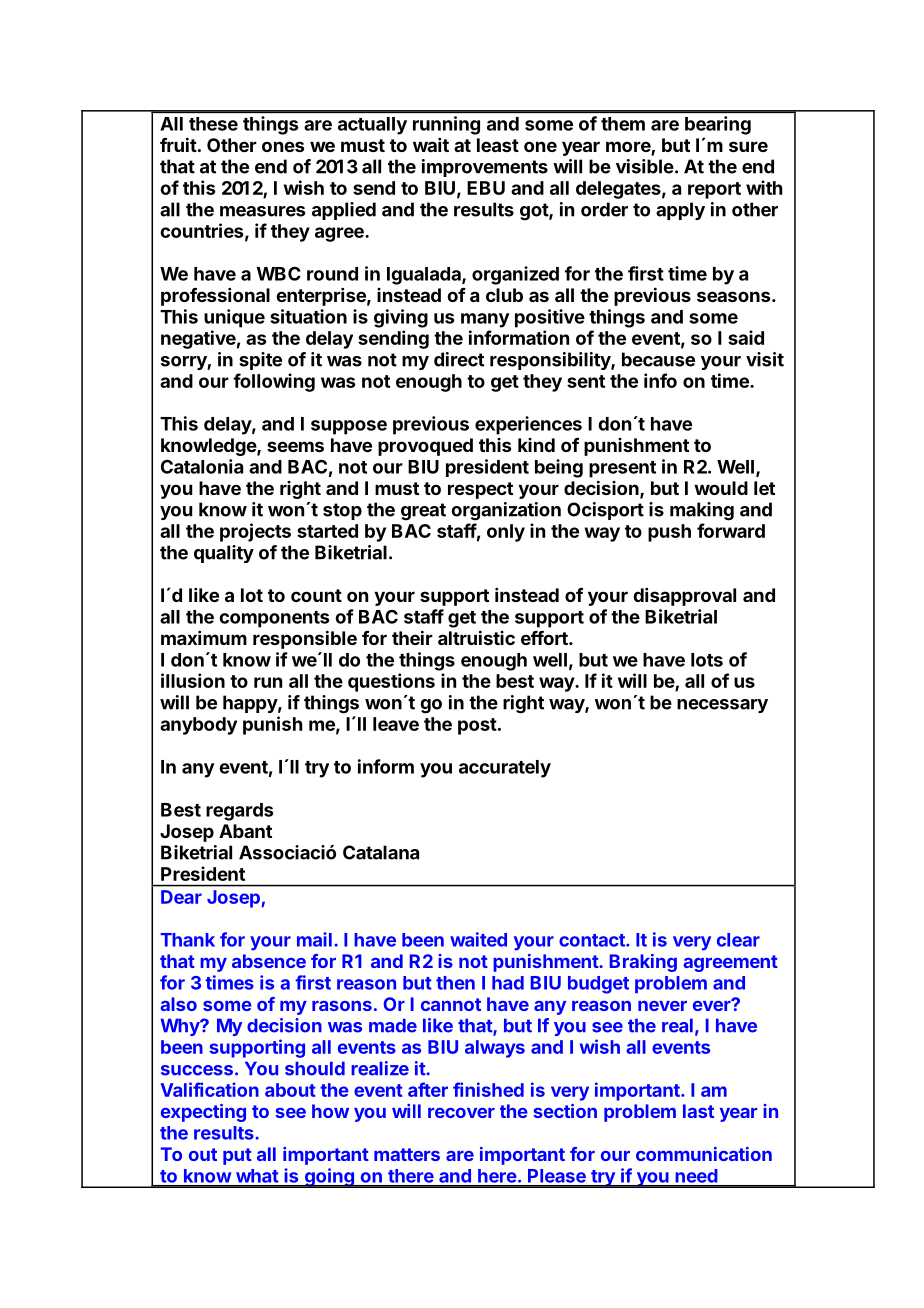 The height and width of the screenshot is (1308, 924). What do you see at coordinates (237, 1156) in the screenshot?
I see `put` at bounding box center [237, 1156].
